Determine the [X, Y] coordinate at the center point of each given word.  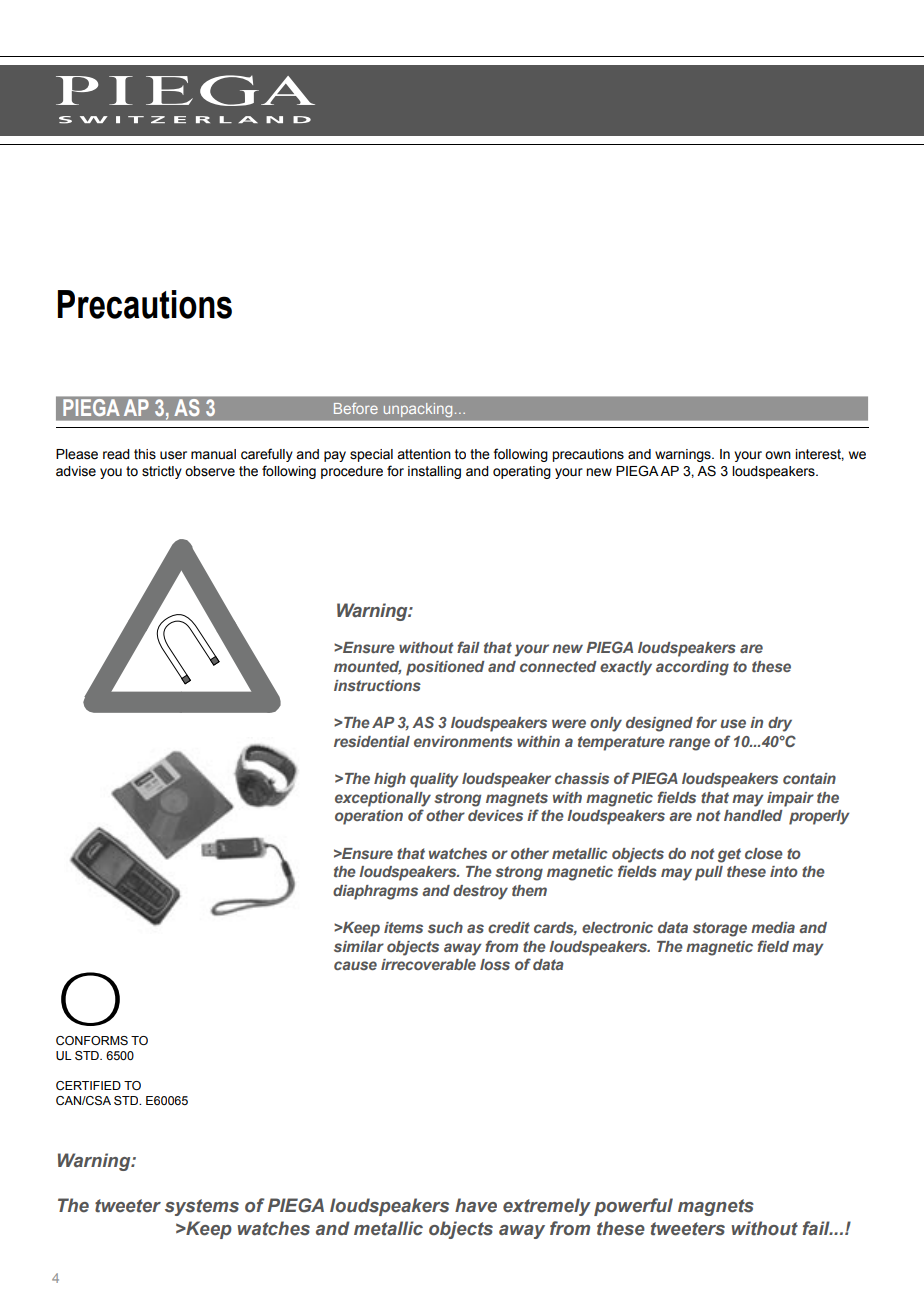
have [476, 1205]
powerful [633, 1207]
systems [202, 1207]
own [778, 455]
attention [424, 454]
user [173, 455]
